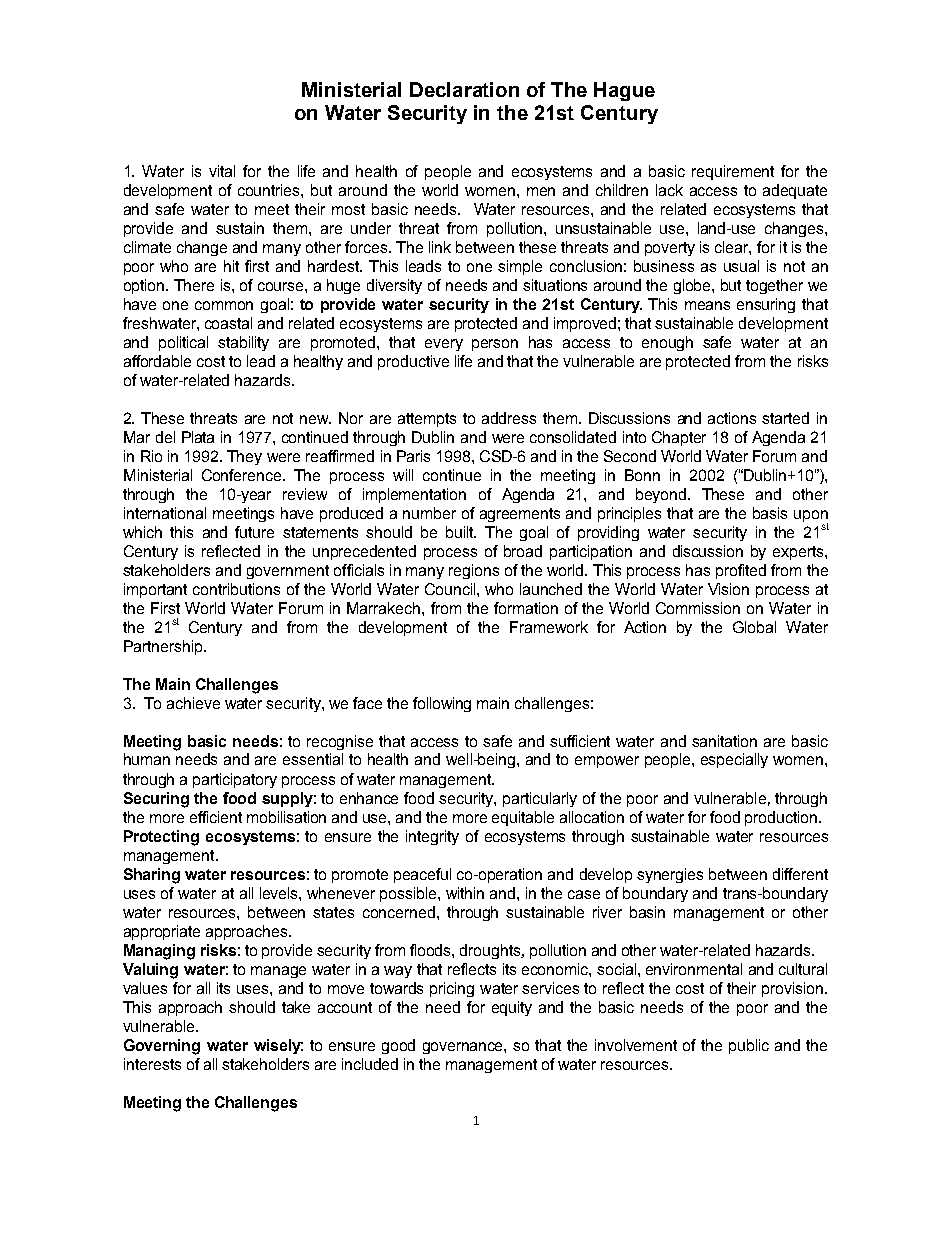 The image size is (952, 1233). Describe the element at coordinates (495, 345) in the screenshot. I see `person` at that location.
